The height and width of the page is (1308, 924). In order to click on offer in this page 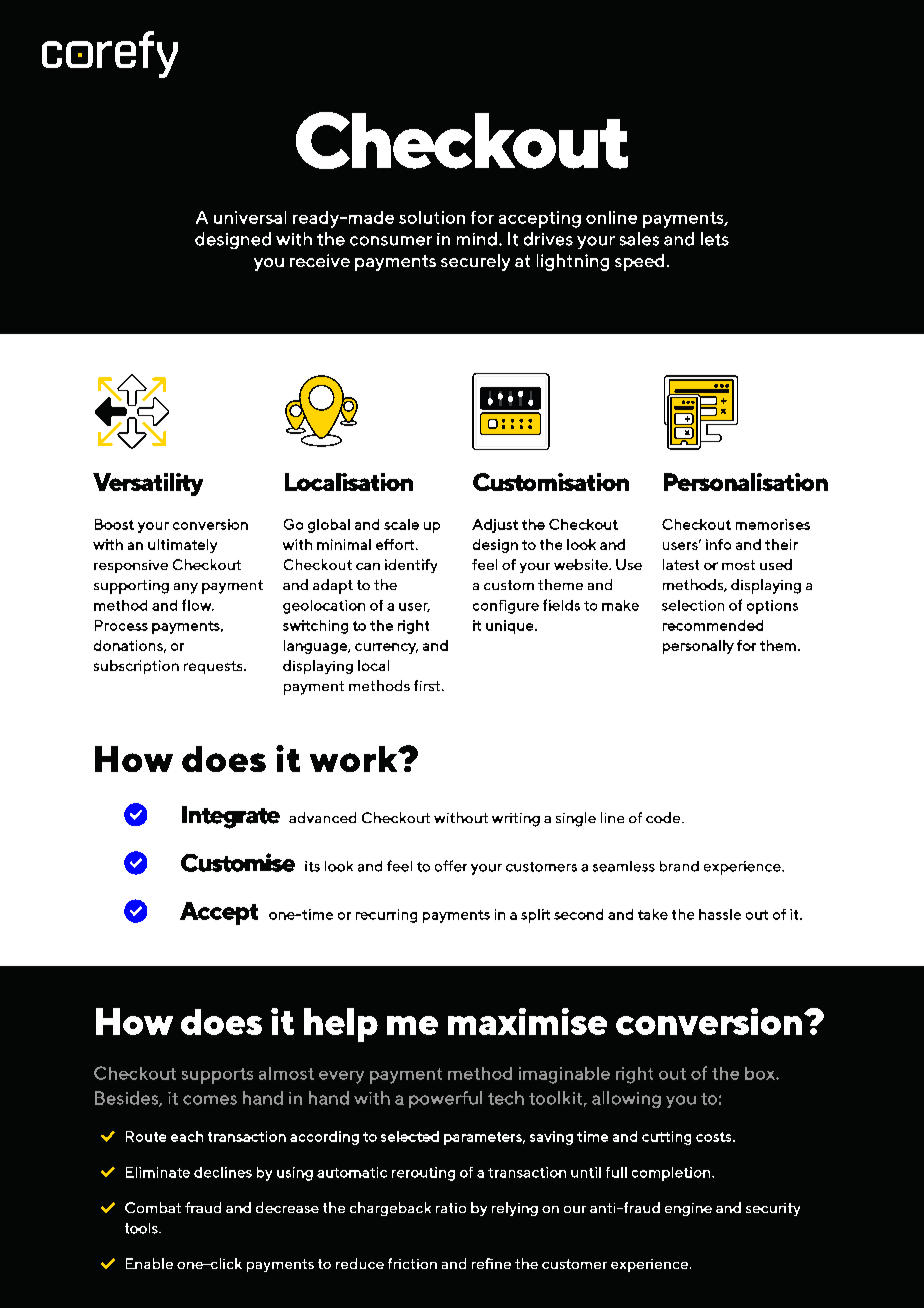, I will do `click(451, 866)`.
